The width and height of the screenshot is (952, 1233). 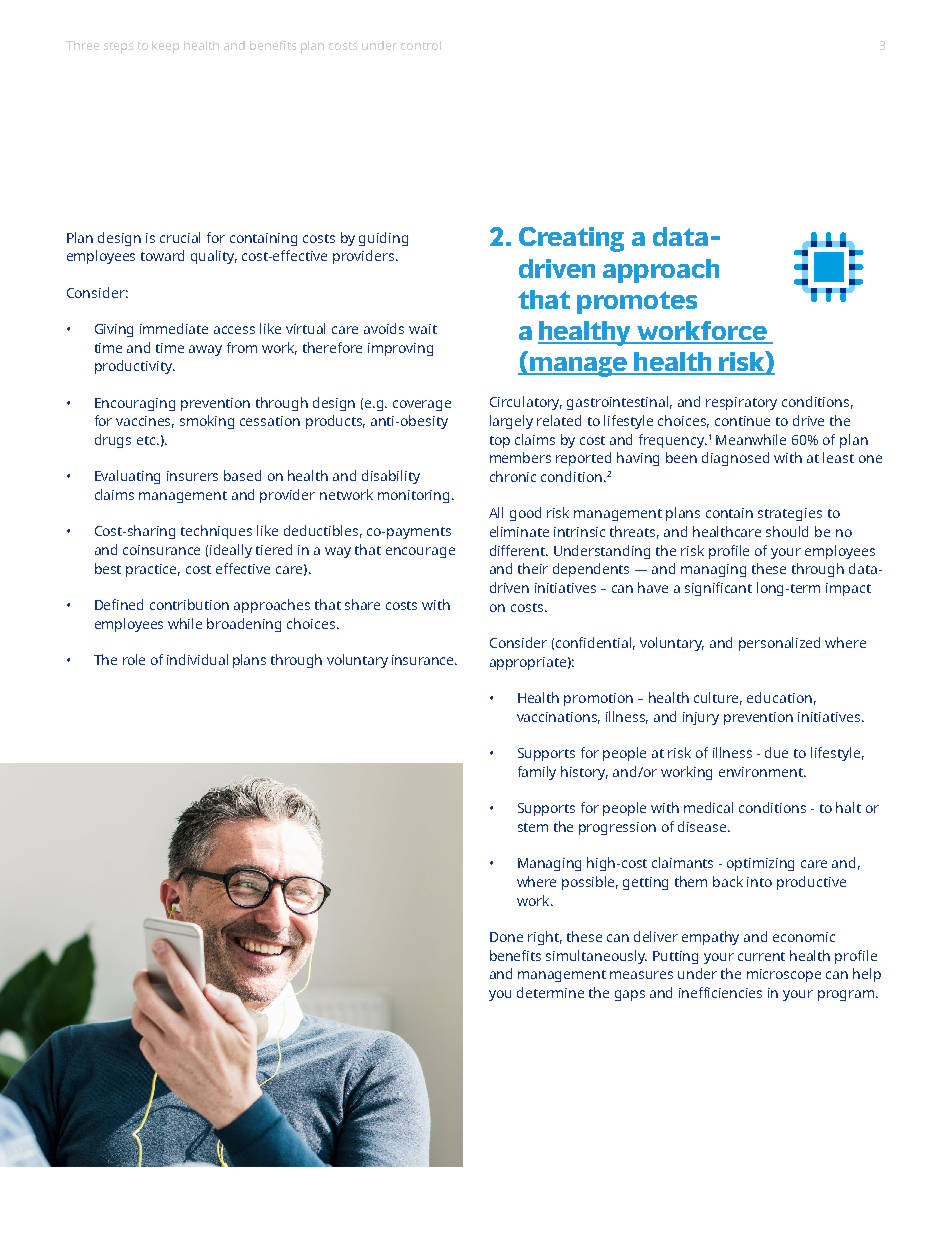 What do you see at coordinates (162, 255) in the screenshot?
I see `toward` at bounding box center [162, 255].
